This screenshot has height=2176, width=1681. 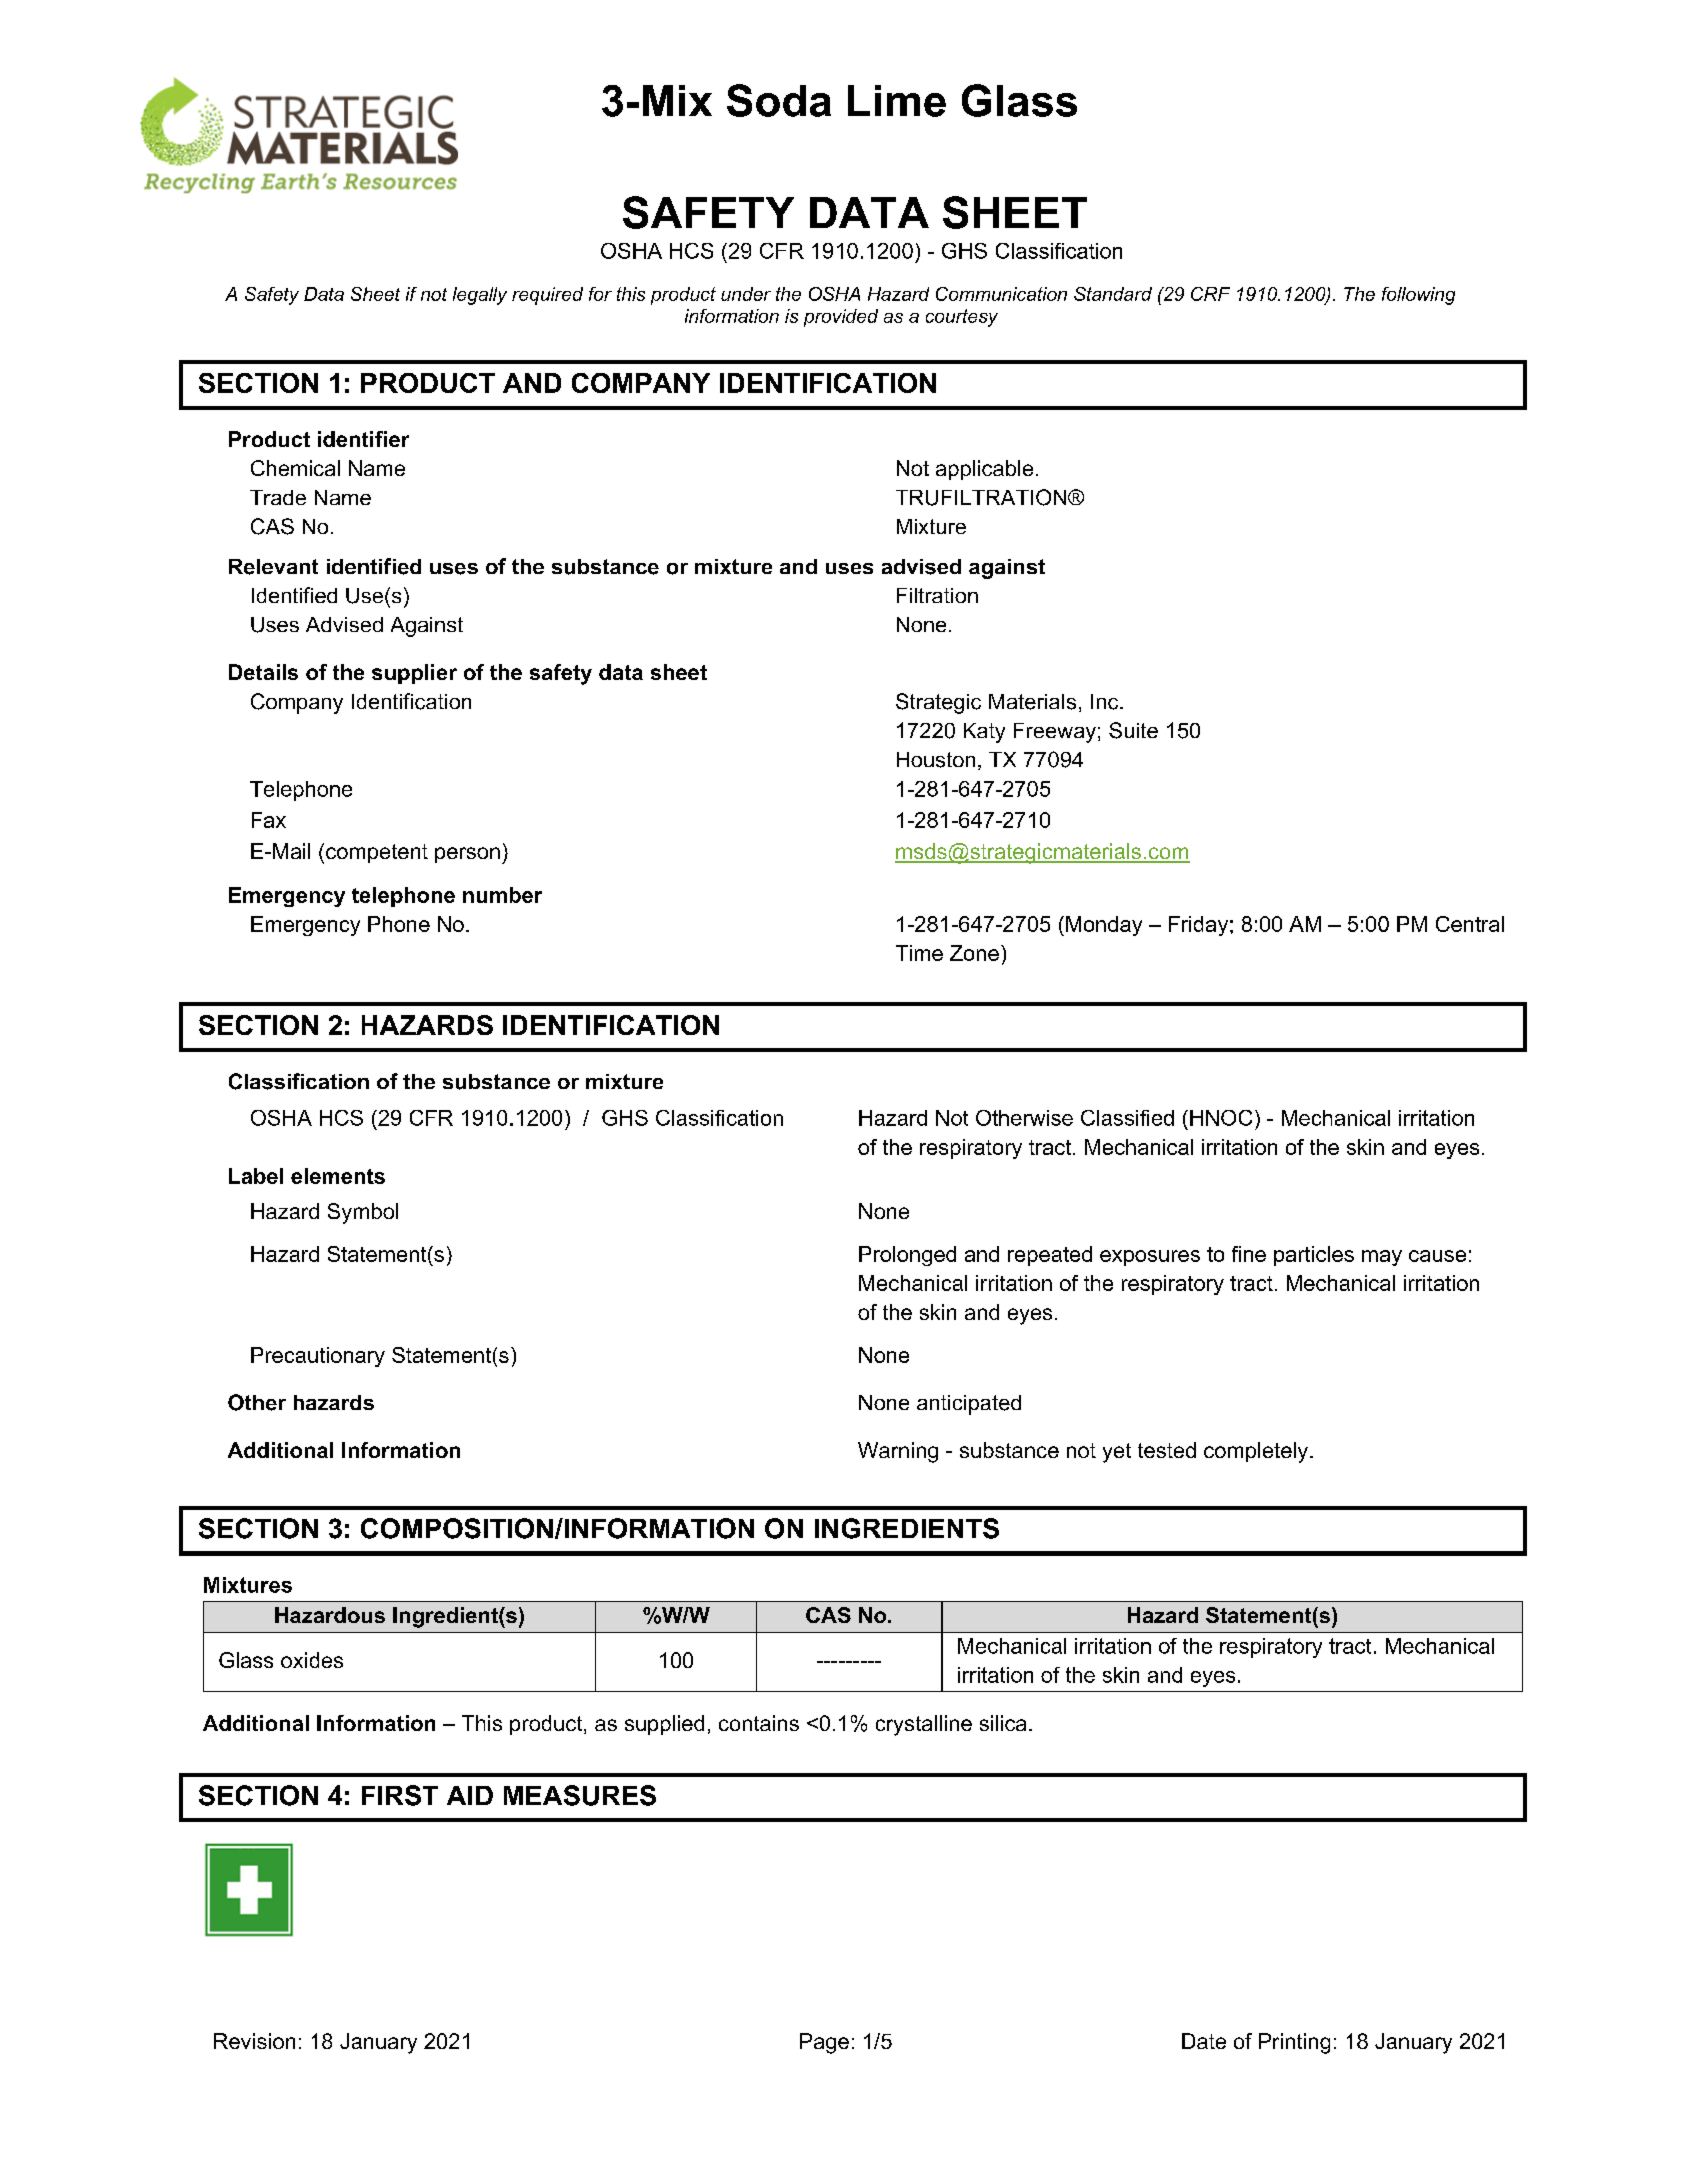 I want to click on Revision, so click(x=254, y=2041).
